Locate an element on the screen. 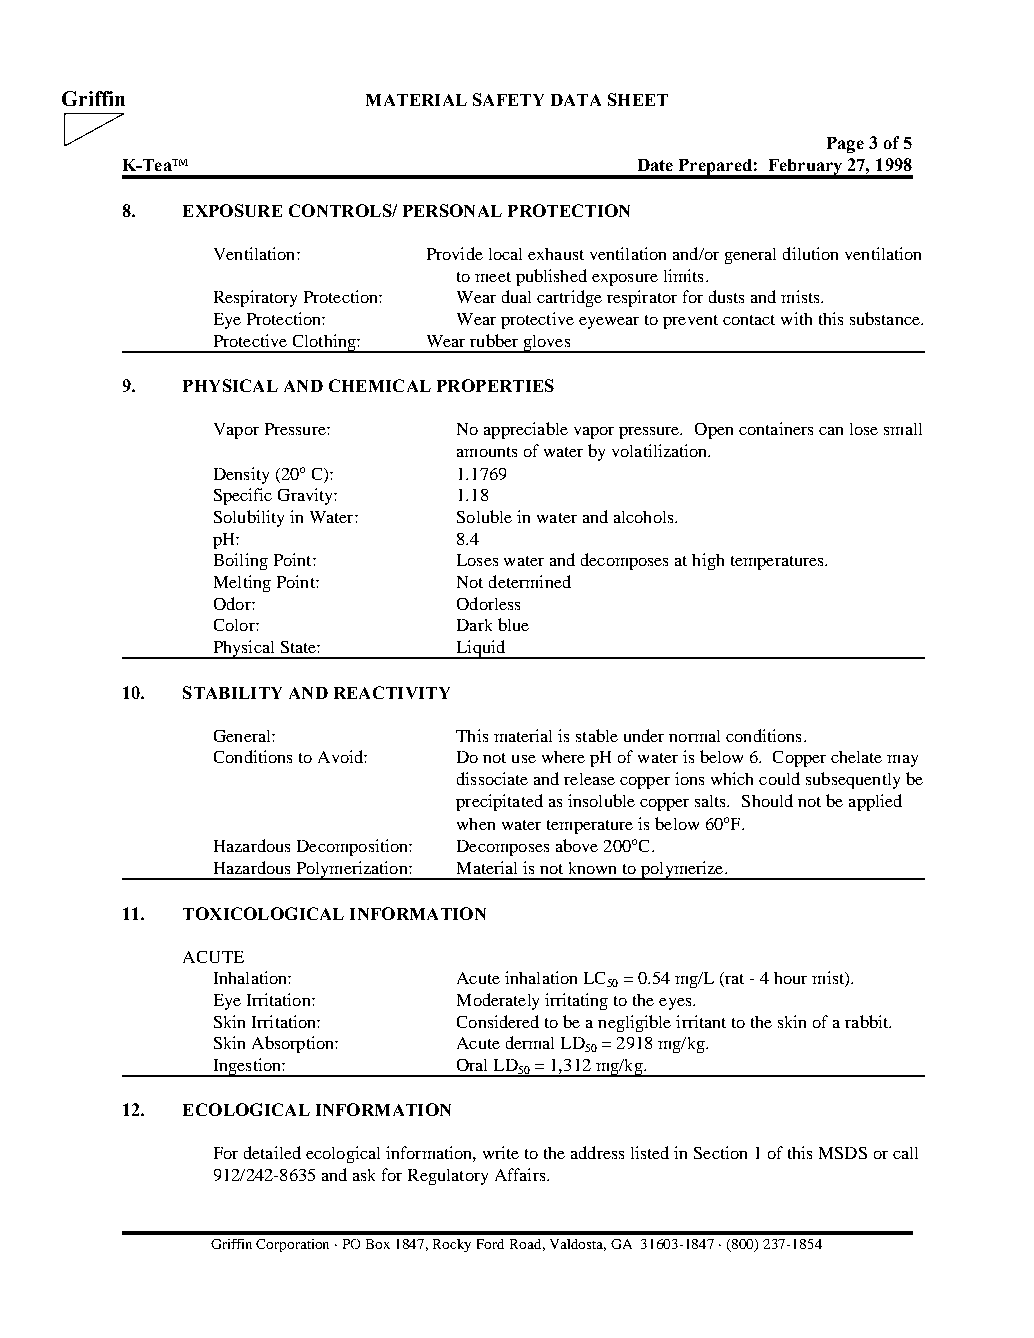 This screenshot has width=1034, height=1338. chelate is located at coordinates (856, 757).
